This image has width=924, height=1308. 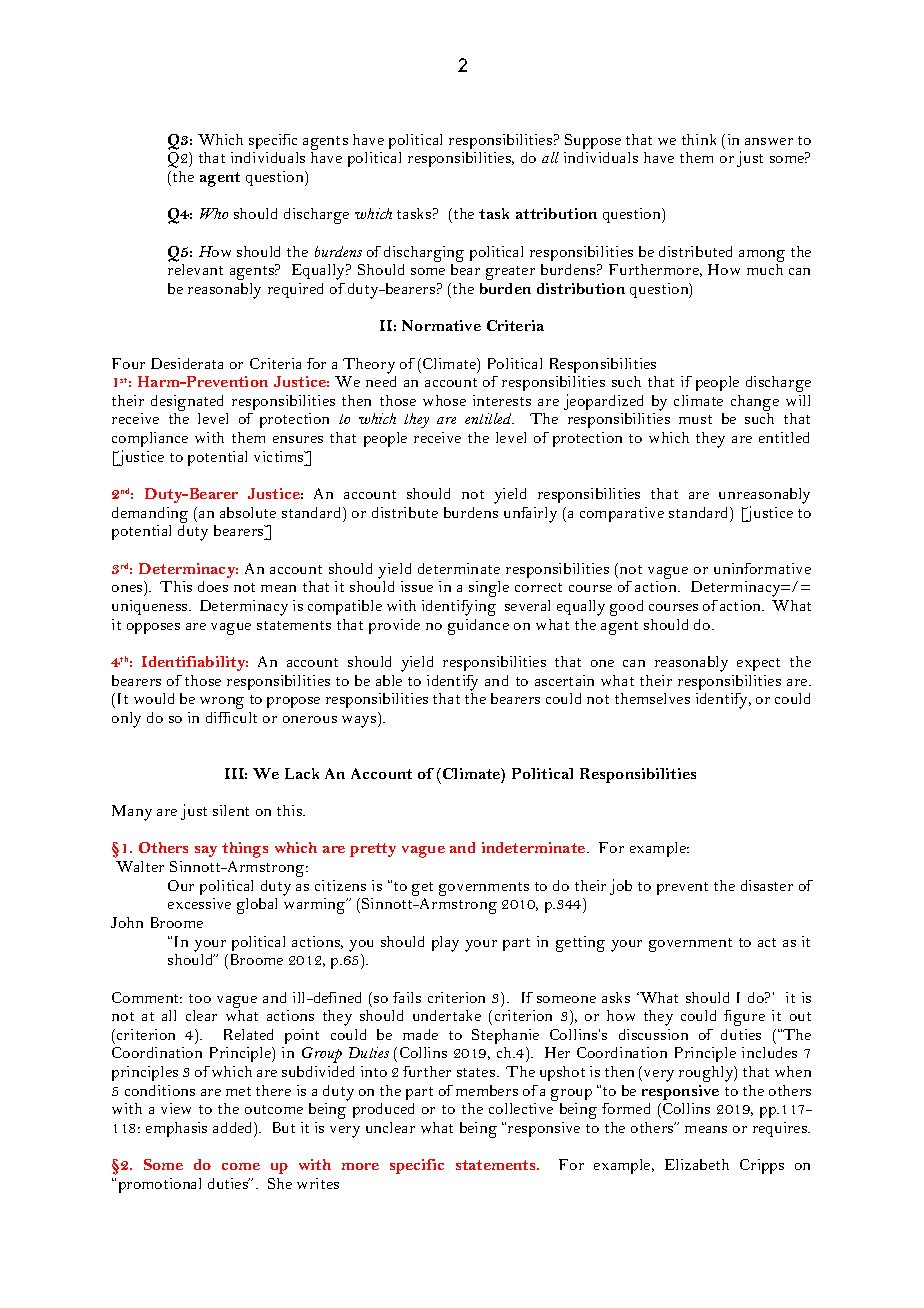 I want to click on think, so click(x=699, y=139).
